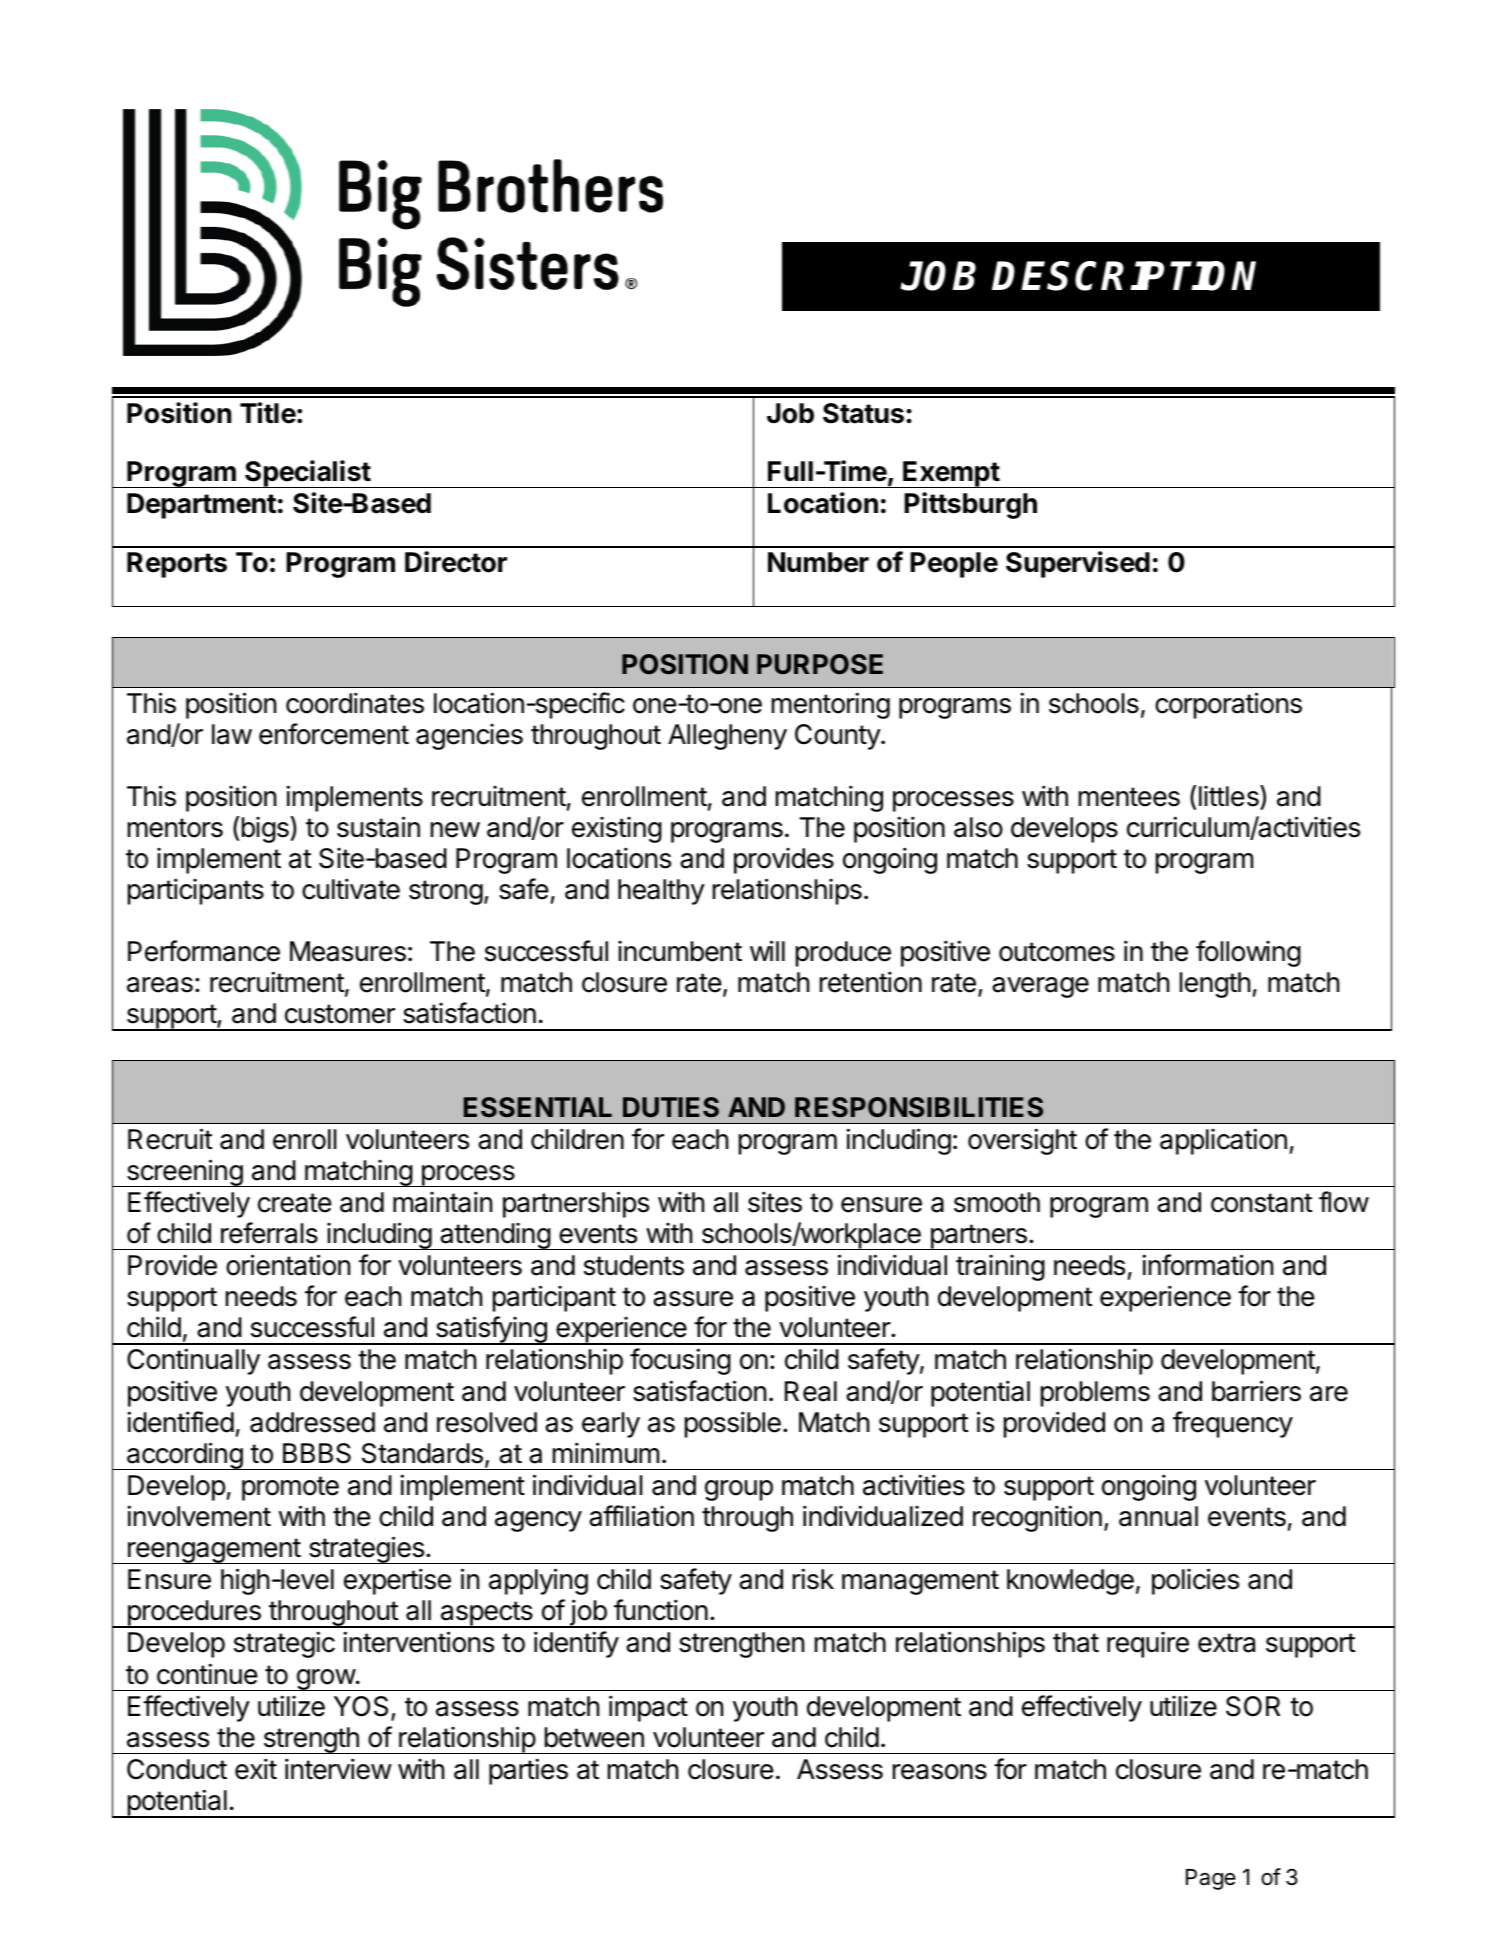 The width and height of the screenshot is (1502, 1943). What do you see at coordinates (351, 889) in the screenshot?
I see `cultivate` at bounding box center [351, 889].
